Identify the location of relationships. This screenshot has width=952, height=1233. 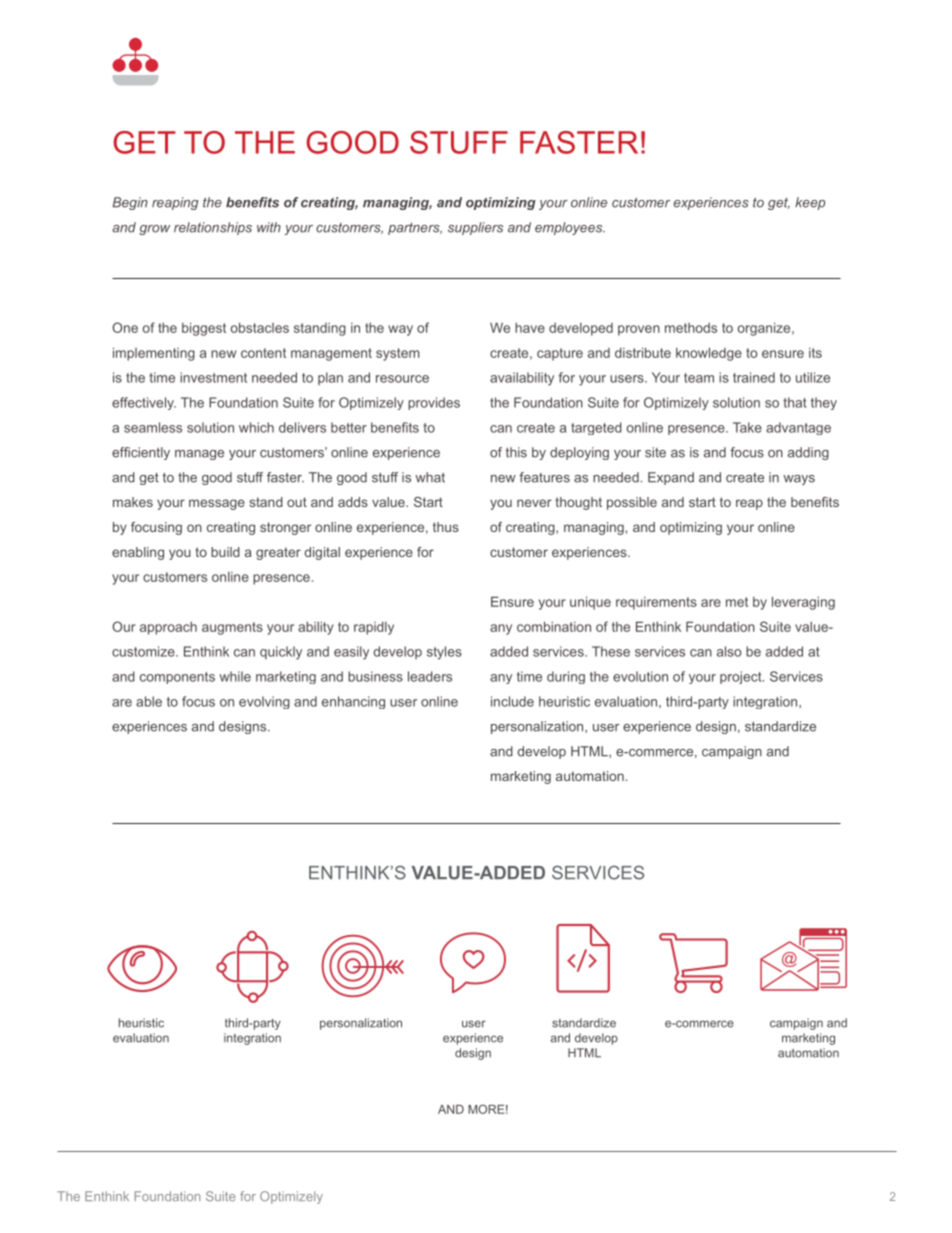
(213, 228).
